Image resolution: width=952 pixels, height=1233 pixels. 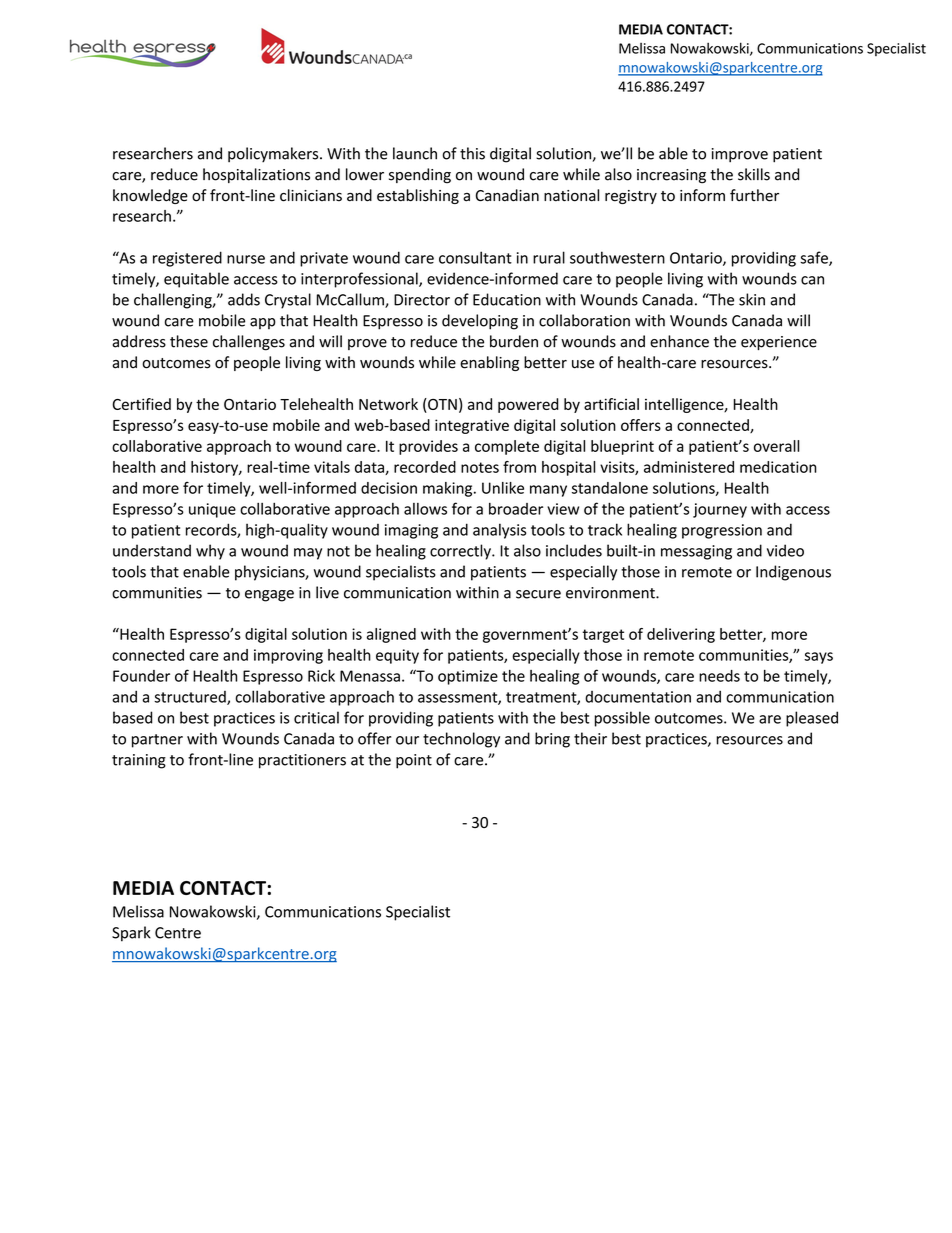 What do you see at coordinates (472, 153) in the screenshot?
I see `this` at bounding box center [472, 153].
